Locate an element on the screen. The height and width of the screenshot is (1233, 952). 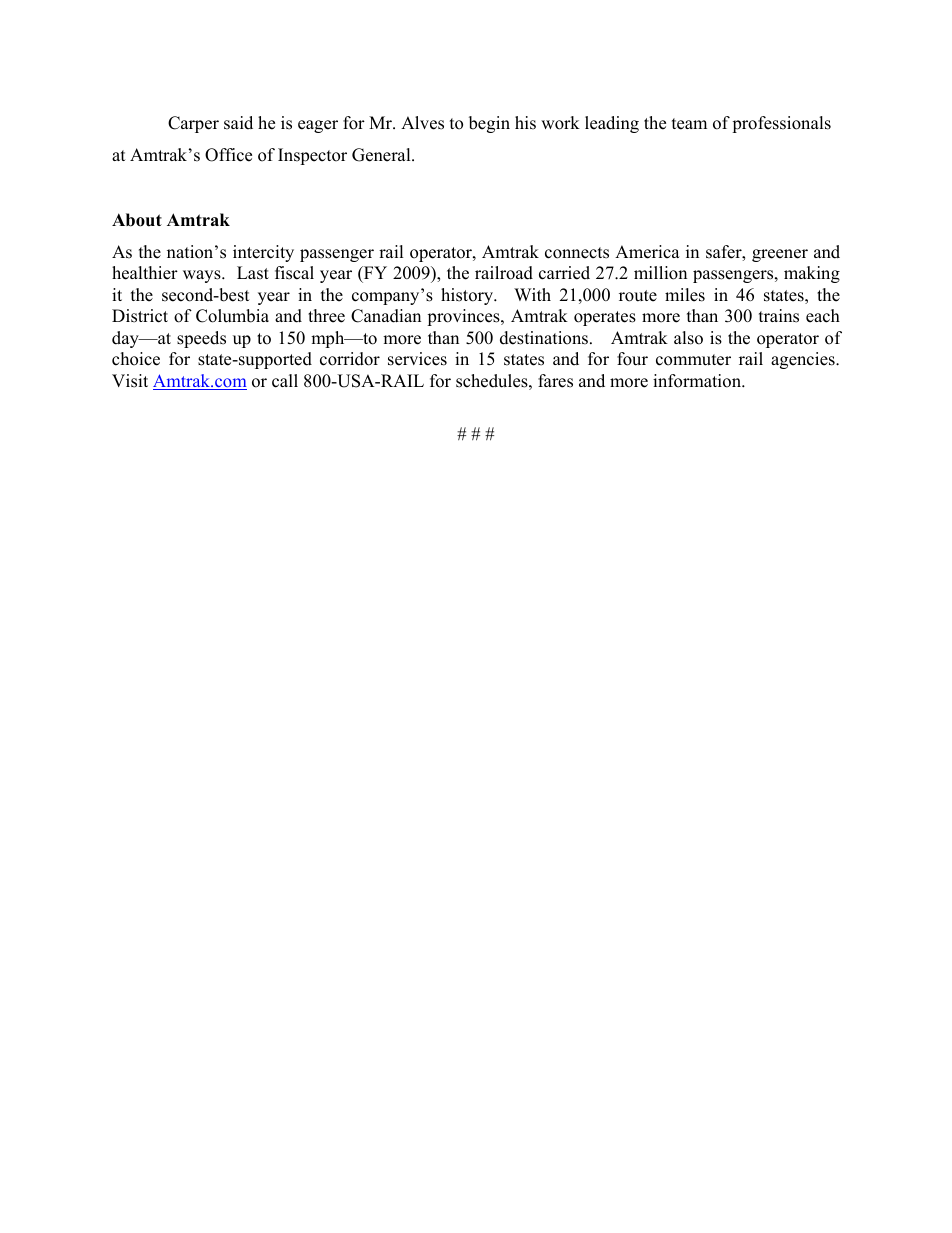
team is located at coordinates (689, 124).
